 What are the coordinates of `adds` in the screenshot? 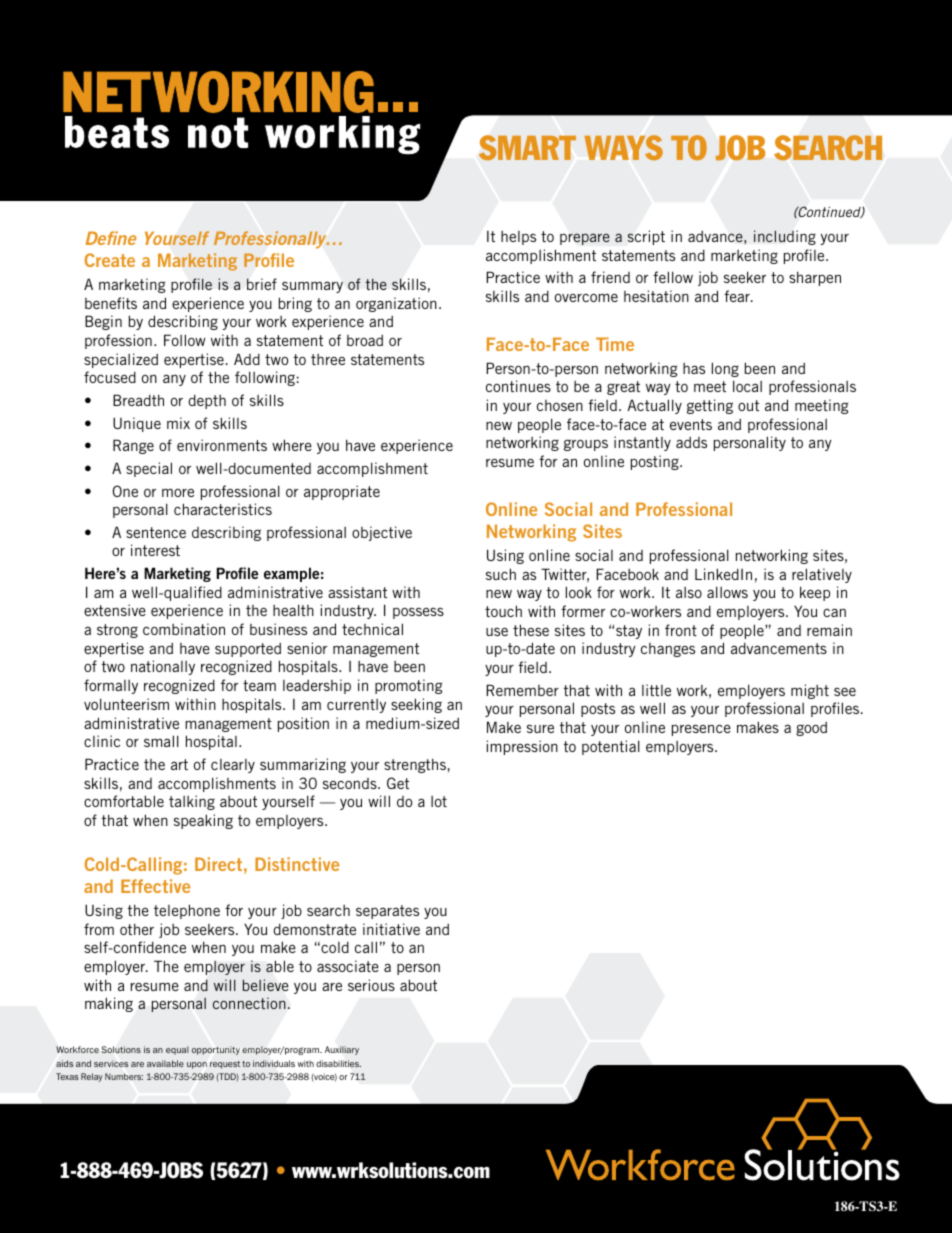 It's located at (691, 442).
